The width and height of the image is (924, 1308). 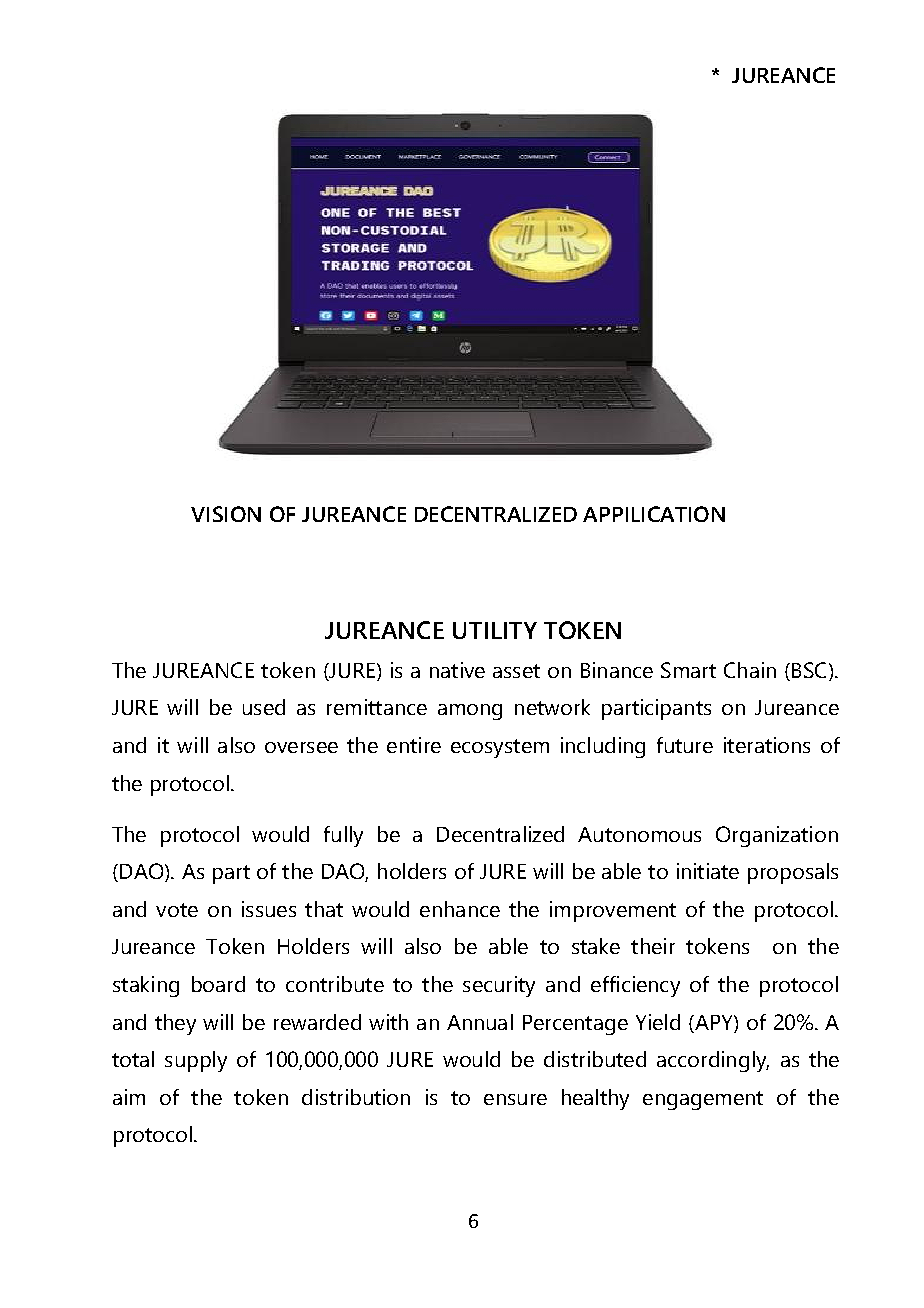 I want to click on Chain, so click(x=750, y=670).
